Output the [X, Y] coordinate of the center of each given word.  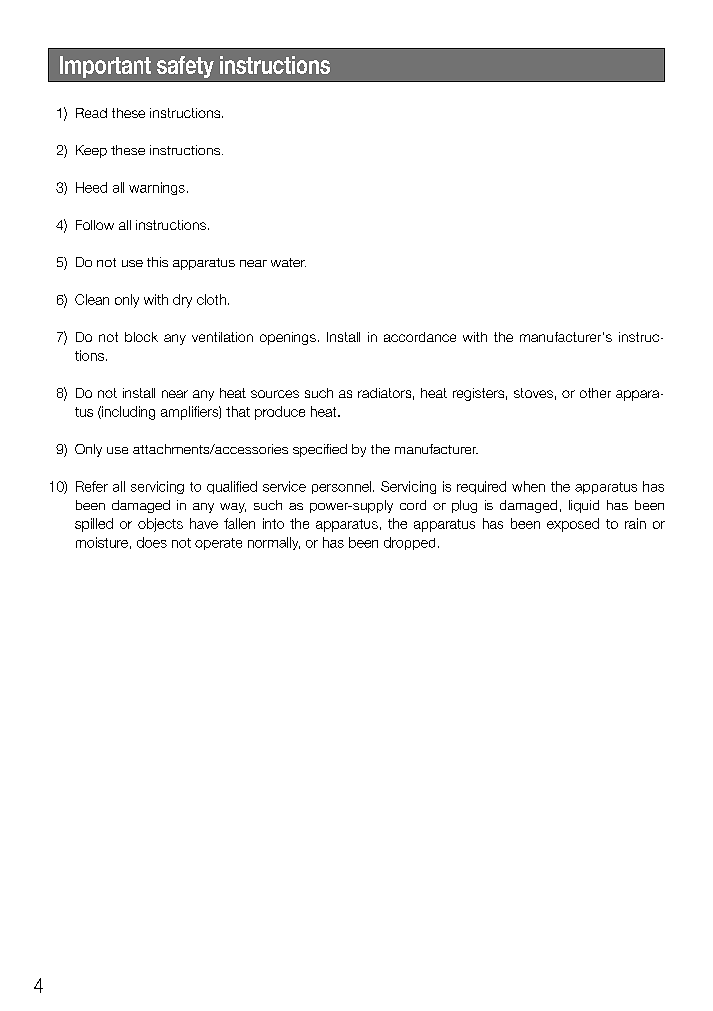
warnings [157, 188]
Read [91, 113]
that [238, 411]
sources [275, 394]
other [595, 393]
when [528, 486]
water [288, 262]
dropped [409, 543]
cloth [211, 299]
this [157, 262]
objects [160, 525]
